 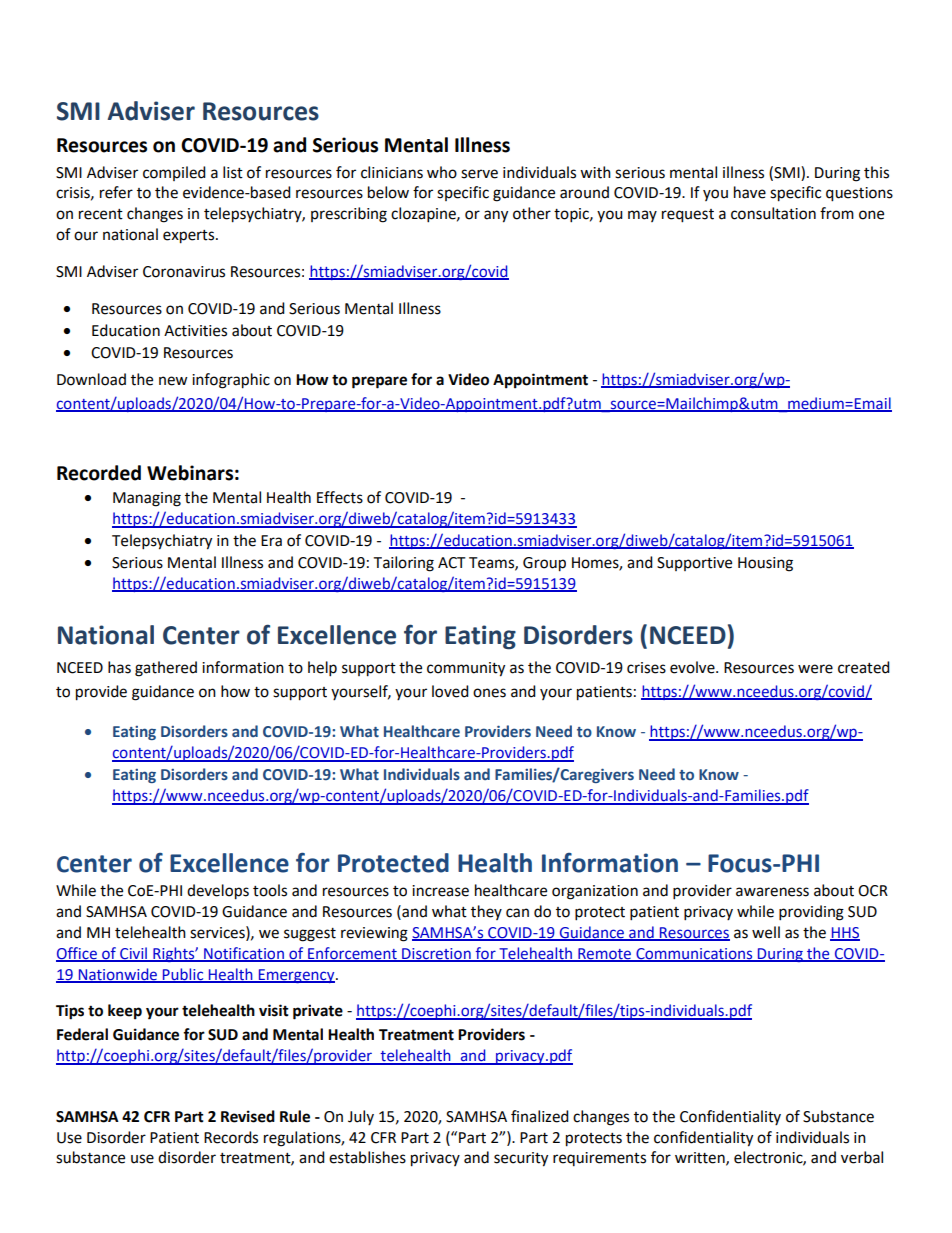 What do you see at coordinates (489, 693) in the screenshot?
I see `ones` at bounding box center [489, 693].
